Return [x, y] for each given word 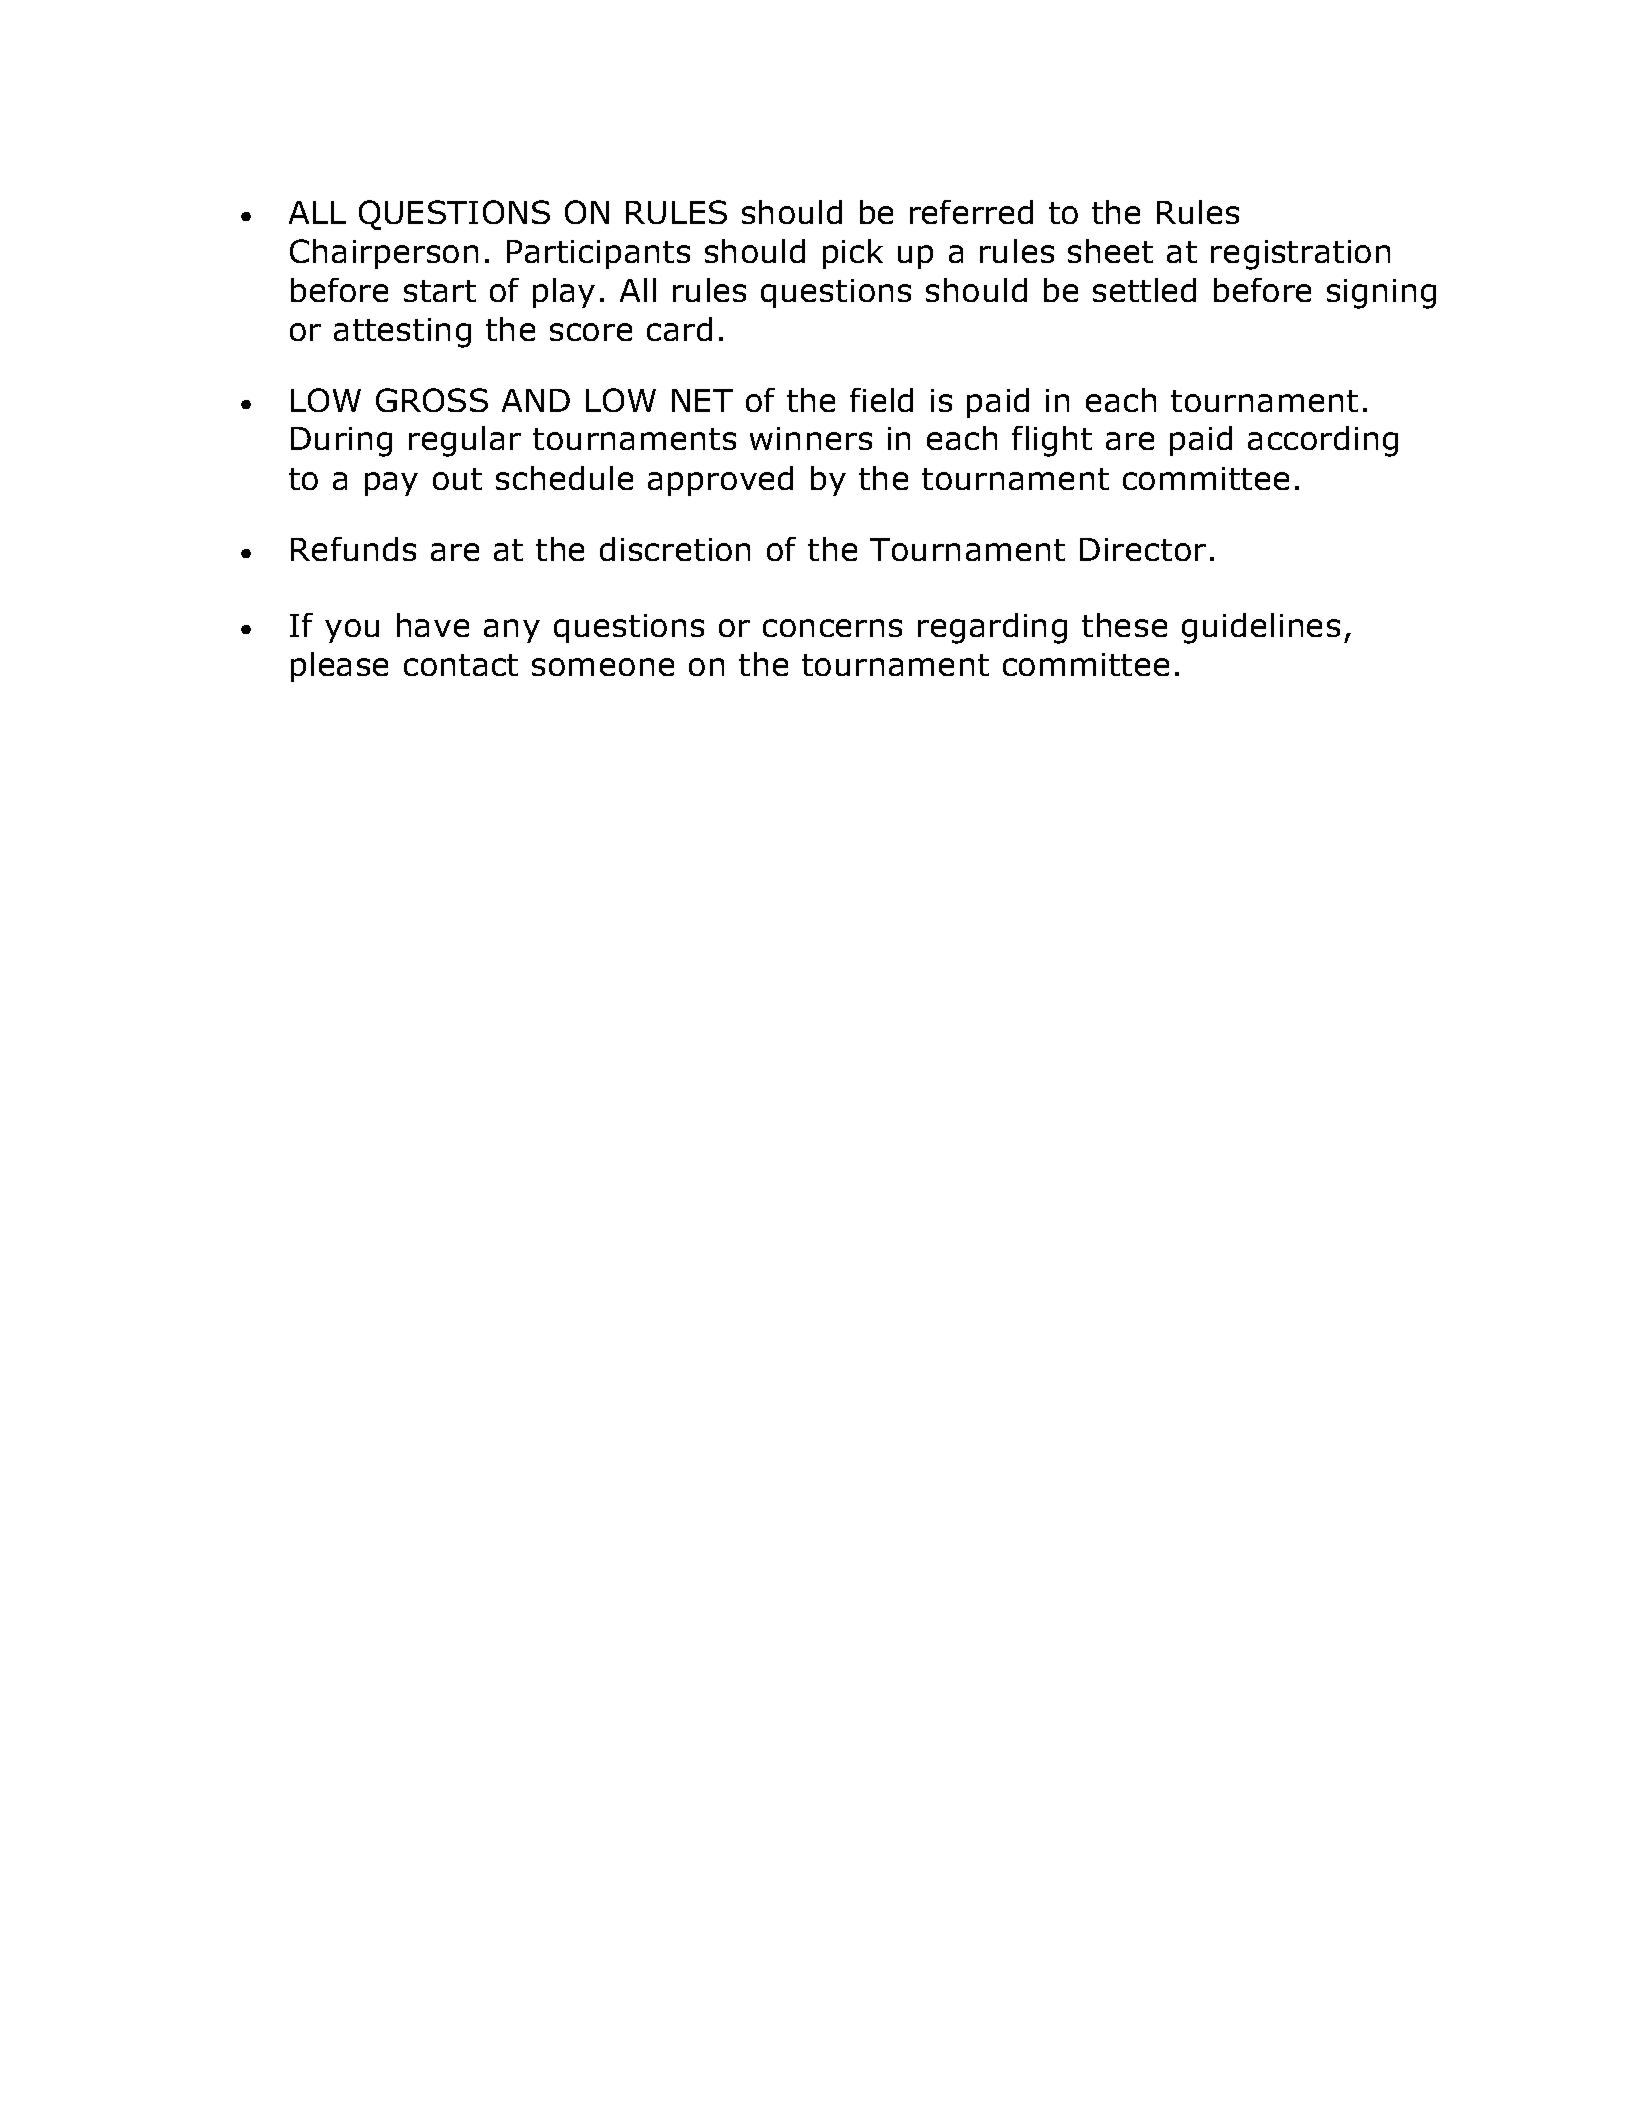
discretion [675, 549]
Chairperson [384, 254]
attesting [402, 333]
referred [971, 212]
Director [1143, 549]
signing [1381, 294]
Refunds [353, 549]
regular [465, 441]
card [679, 329]
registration [1300, 255]
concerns [832, 628]
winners [811, 438]
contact [461, 665]
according [1323, 441]
